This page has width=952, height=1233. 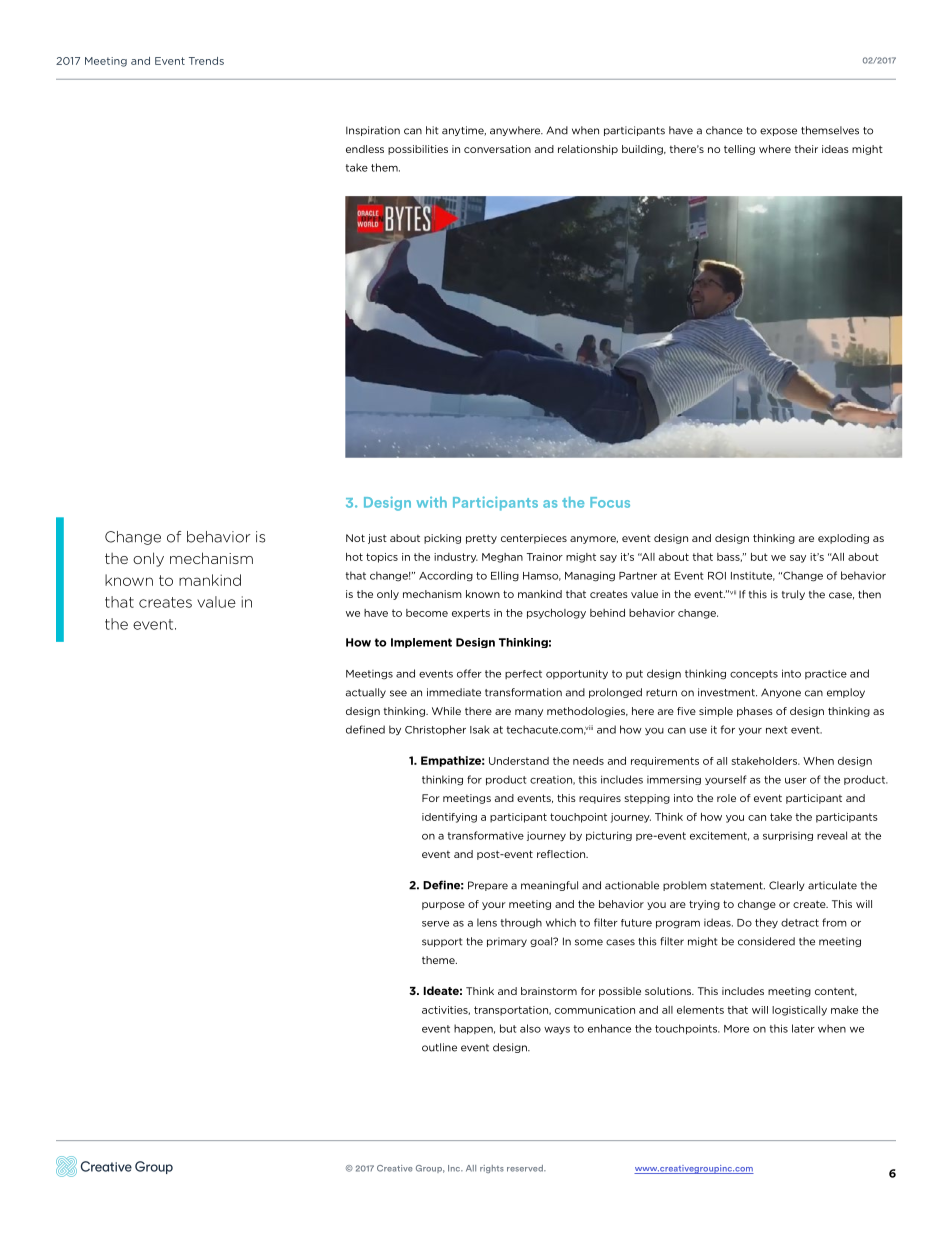 I want to click on outline, so click(x=439, y=1047).
